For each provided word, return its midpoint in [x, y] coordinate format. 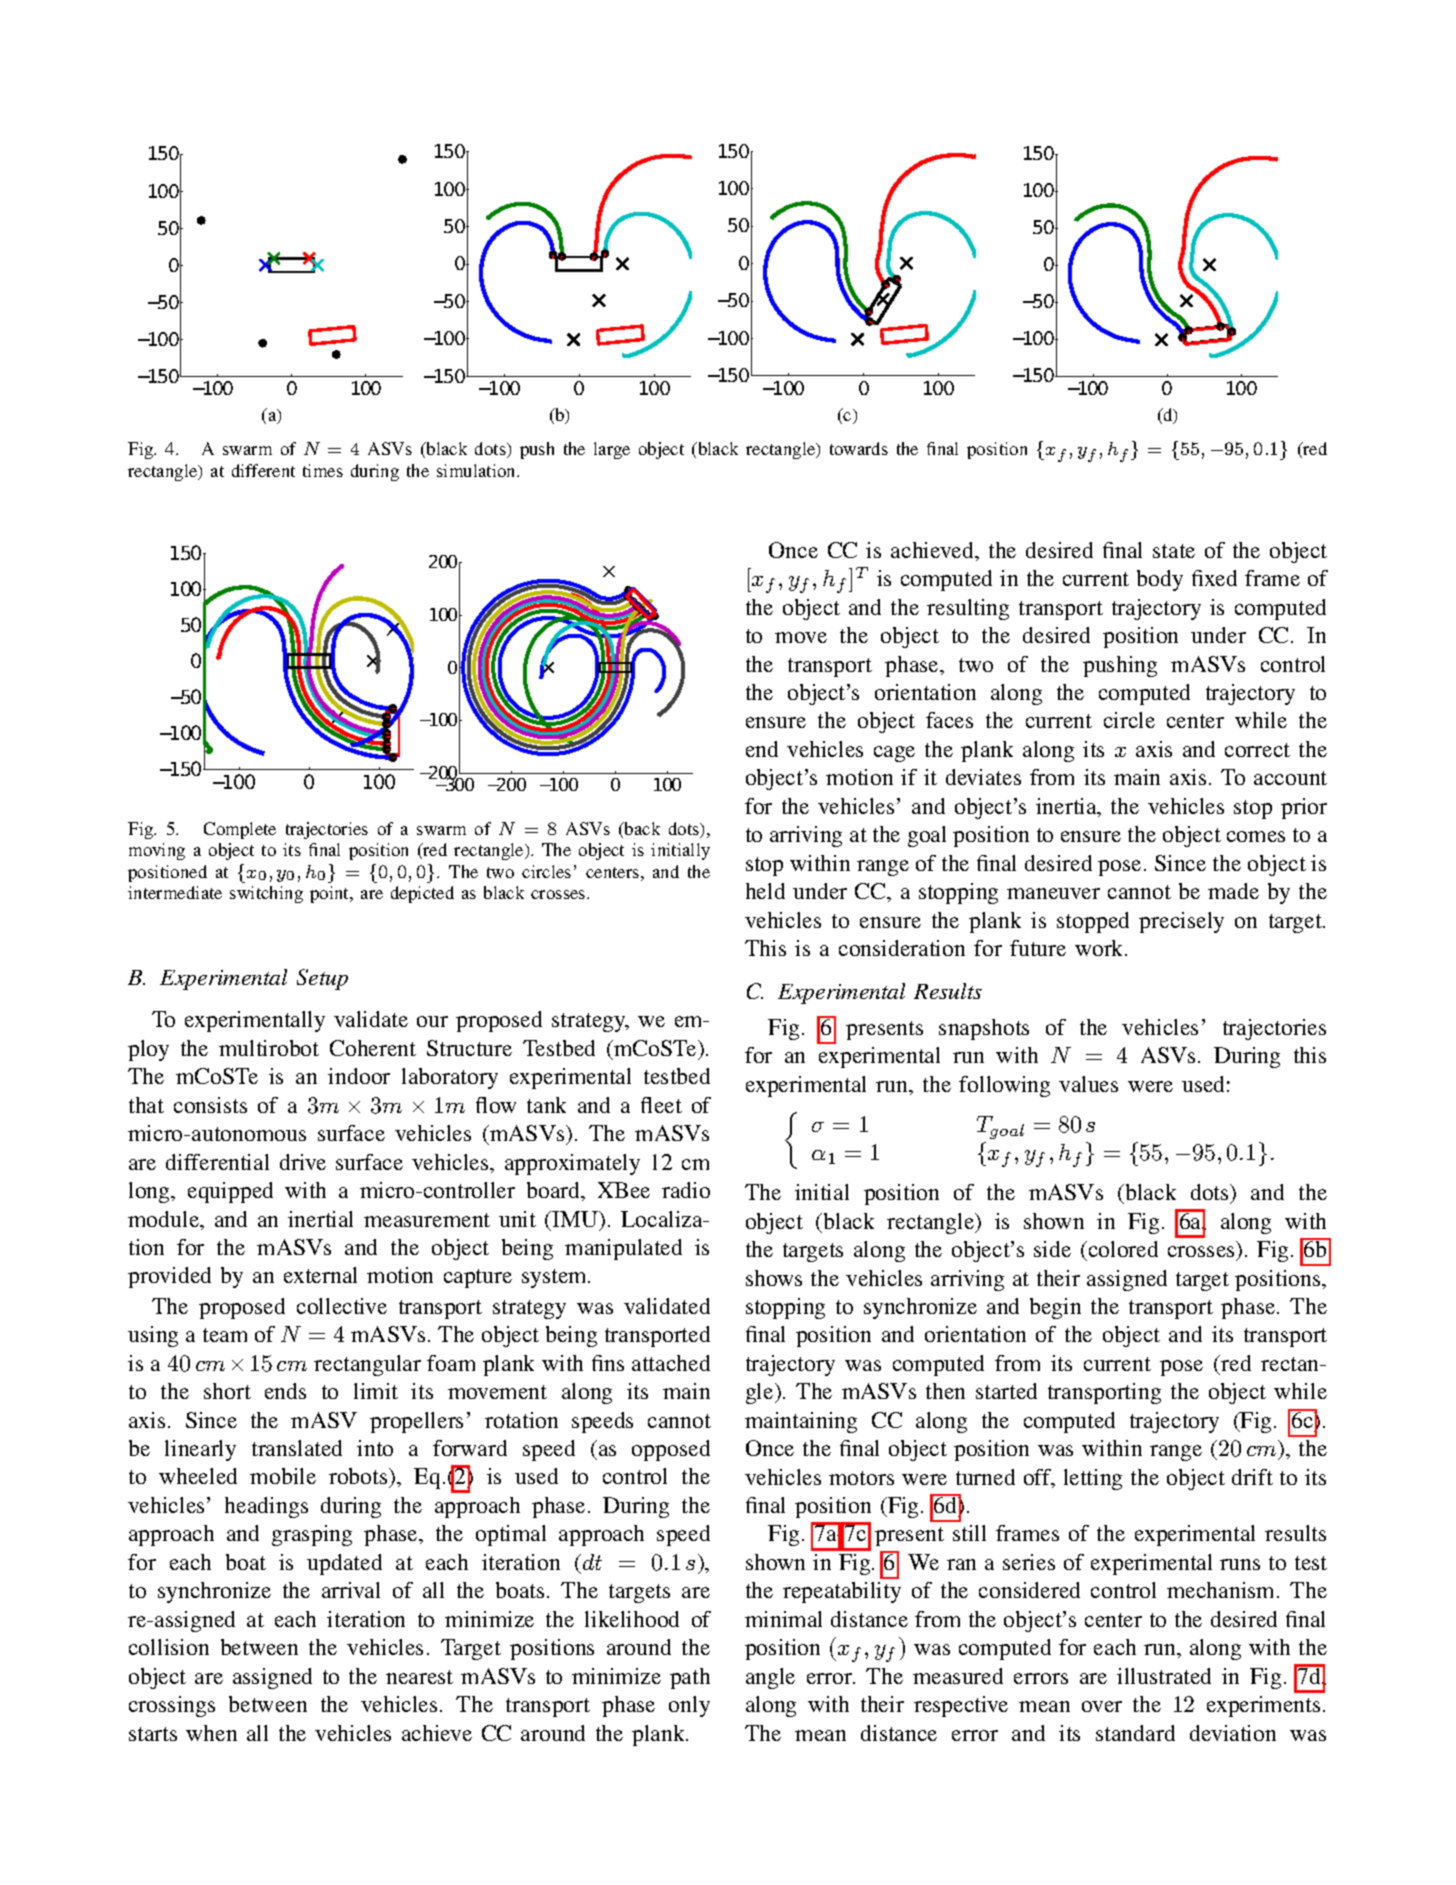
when [211, 1733]
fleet [661, 1105]
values [1088, 1084]
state [1174, 551]
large [612, 450]
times [323, 470]
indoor [359, 1076]
